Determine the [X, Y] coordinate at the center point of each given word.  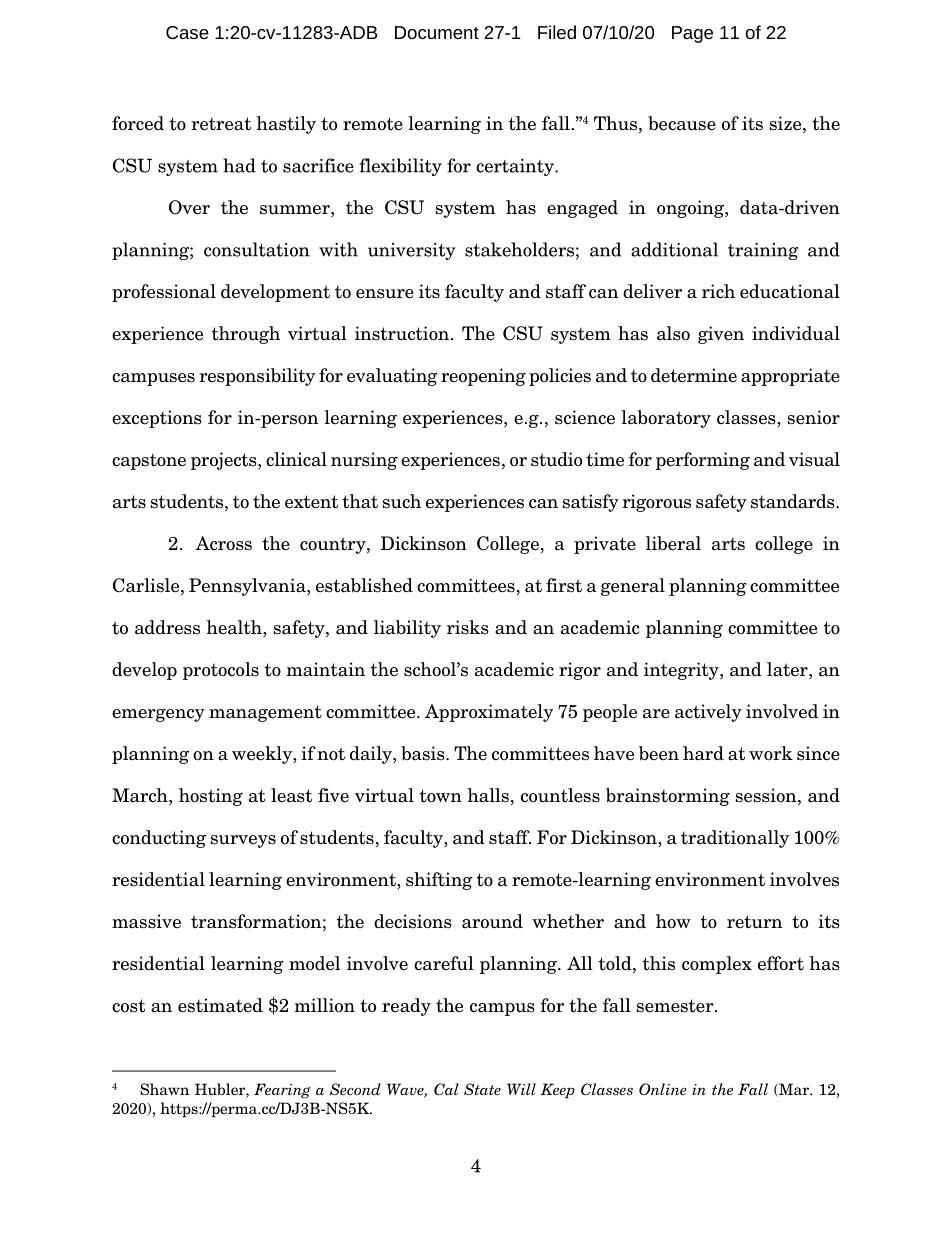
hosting [211, 797]
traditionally [735, 839]
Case [187, 32]
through [246, 335]
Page [692, 34]
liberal [673, 543]
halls [488, 795]
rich [718, 291]
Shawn [164, 1089]
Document [437, 32]
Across [224, 543]
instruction [402, 333]
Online [663, 1089]
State [482, 1089]
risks [468, 627]
